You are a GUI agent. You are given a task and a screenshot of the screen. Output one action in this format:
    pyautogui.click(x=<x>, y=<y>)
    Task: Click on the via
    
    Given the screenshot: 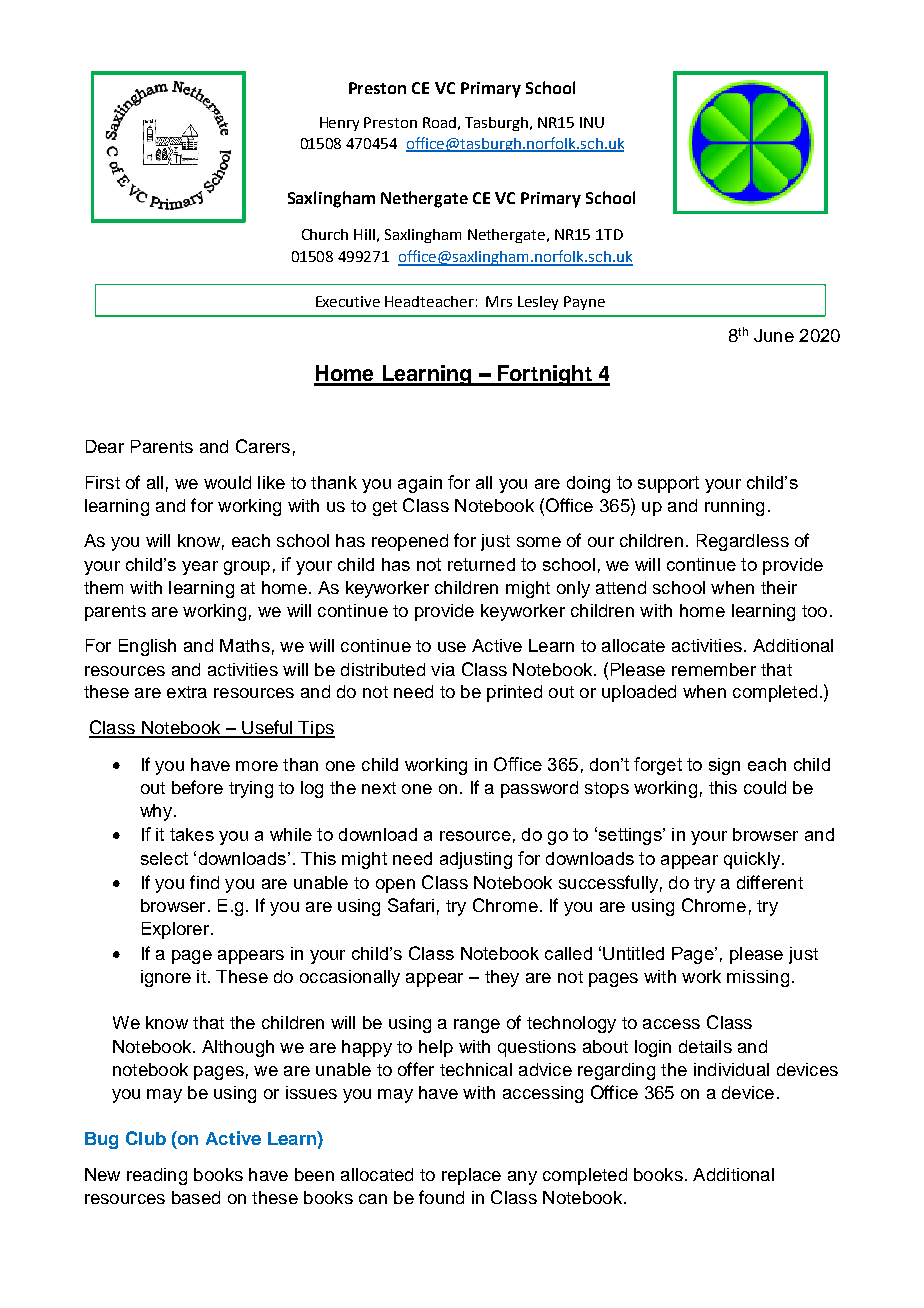 What is the action you would take?
    pyautogui.click(x=443, y=669)
